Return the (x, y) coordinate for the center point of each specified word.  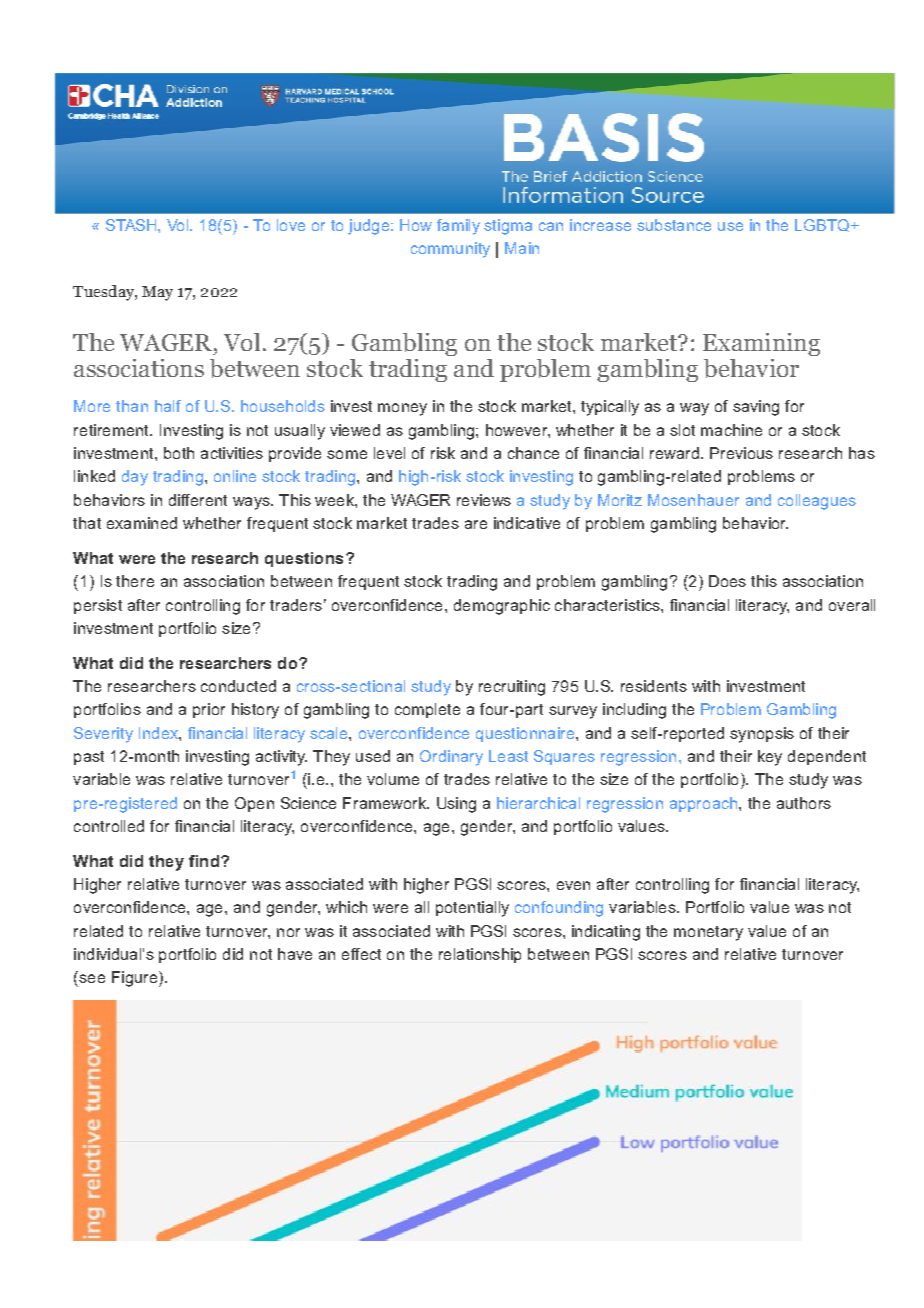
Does (727, 581)
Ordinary (451, 758)
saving (756, 408)
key (770, 758)
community (450, 250)
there (135, 581)
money (402, 409)
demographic (502, 607)
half (168, 406)
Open (254, 804)
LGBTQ (823, 225)
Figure (136, 979)
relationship (480, 955)
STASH (132, 225)
